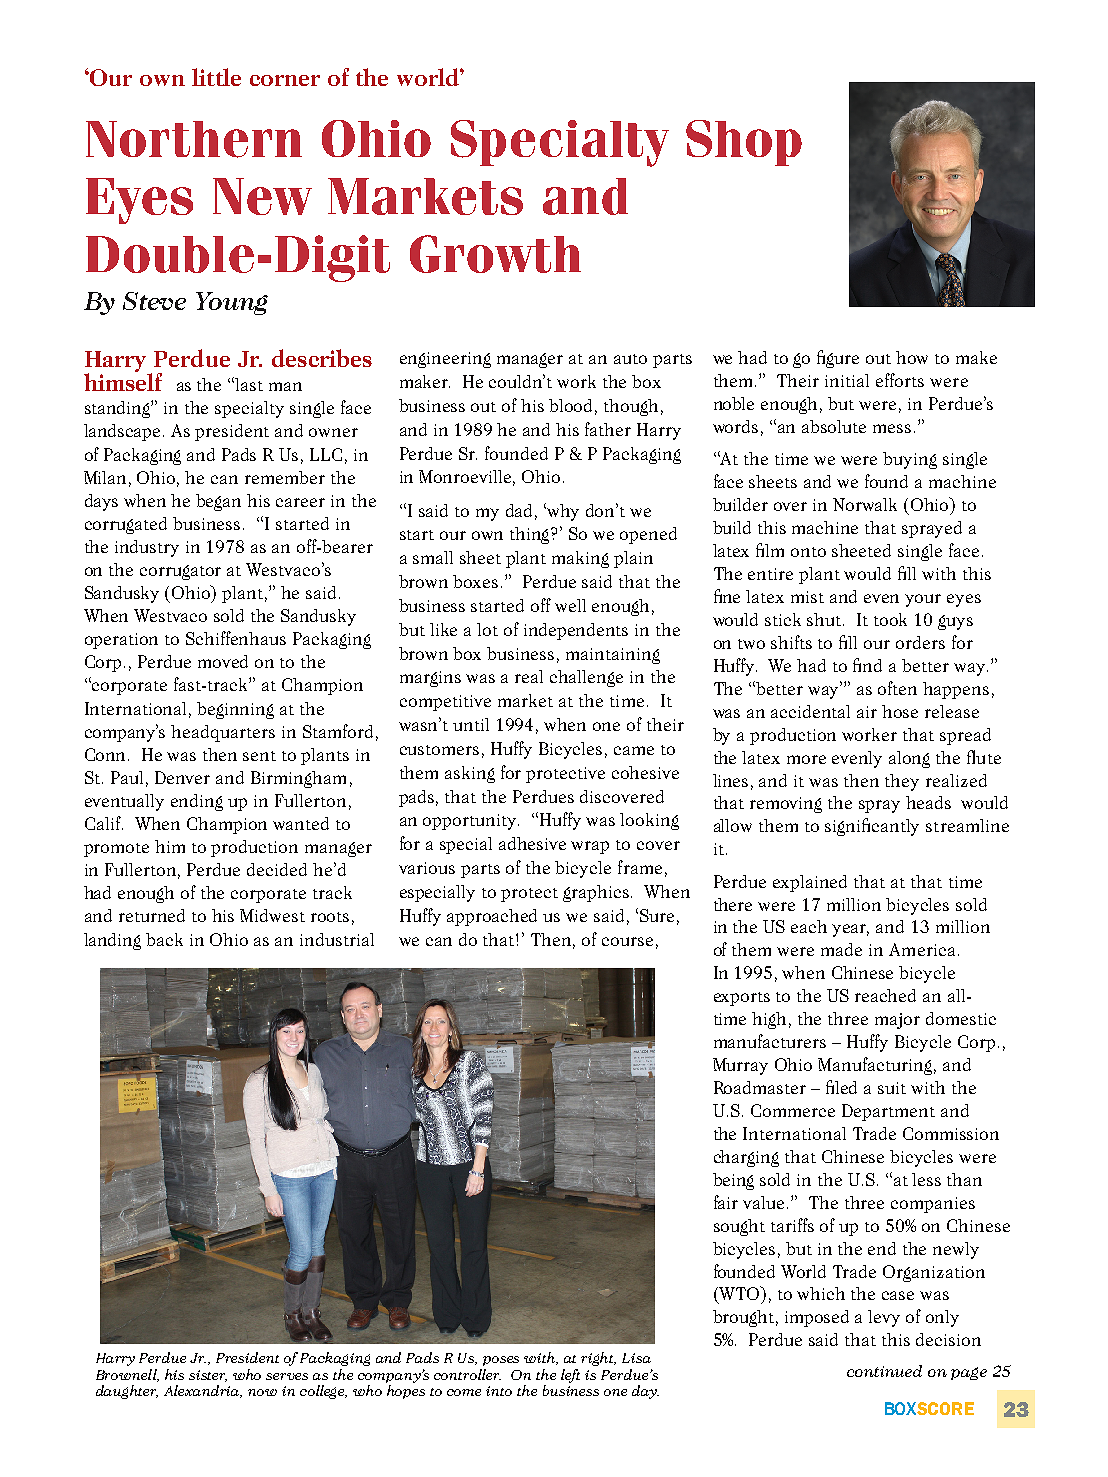  Describe the element at coordinates (888, 1112) in the screenshot. I see `Department` at that location.
